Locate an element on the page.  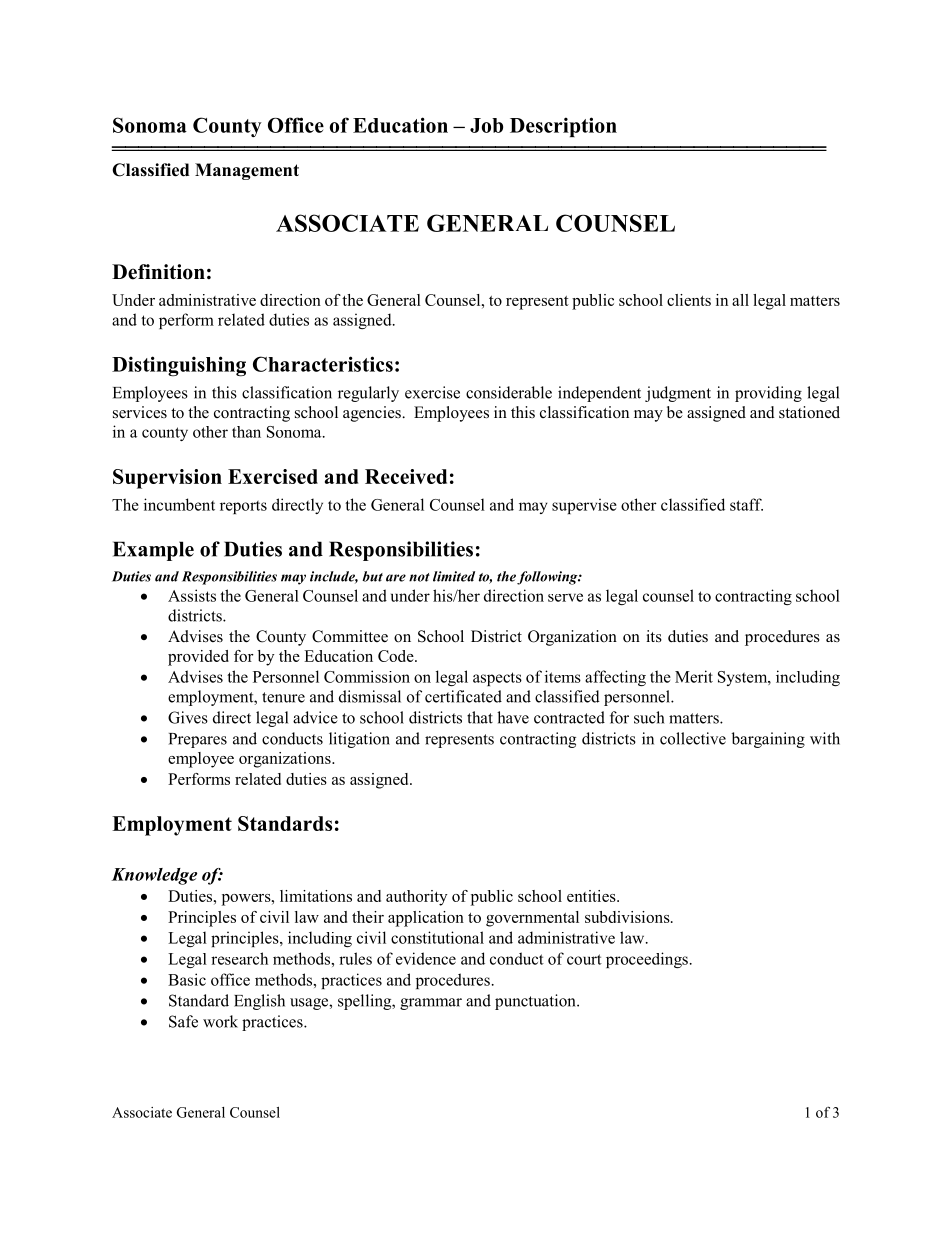
than is located at coordinates (246, 432).
